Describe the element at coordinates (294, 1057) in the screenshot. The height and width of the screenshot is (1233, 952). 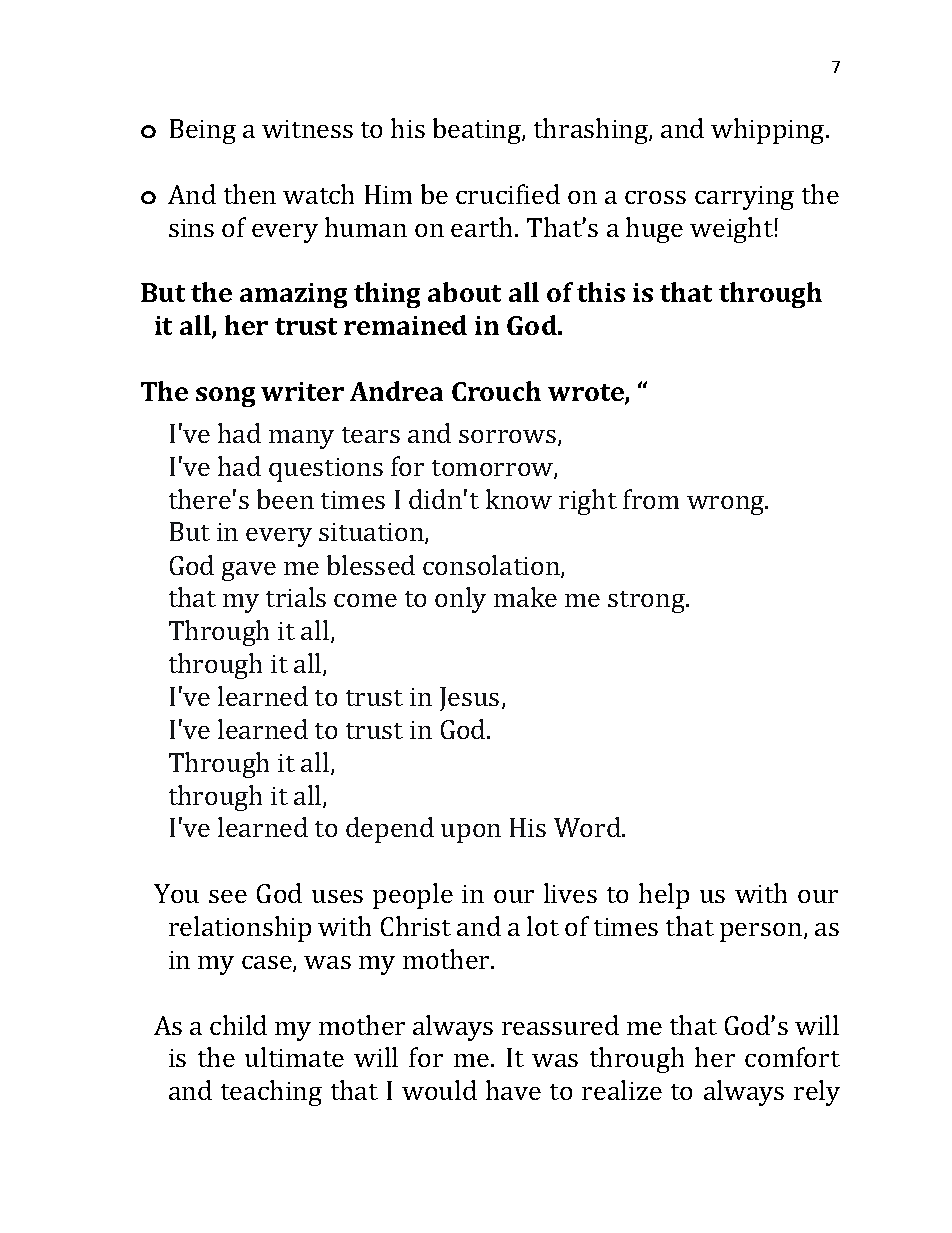
I see `ultimate` at that location.
